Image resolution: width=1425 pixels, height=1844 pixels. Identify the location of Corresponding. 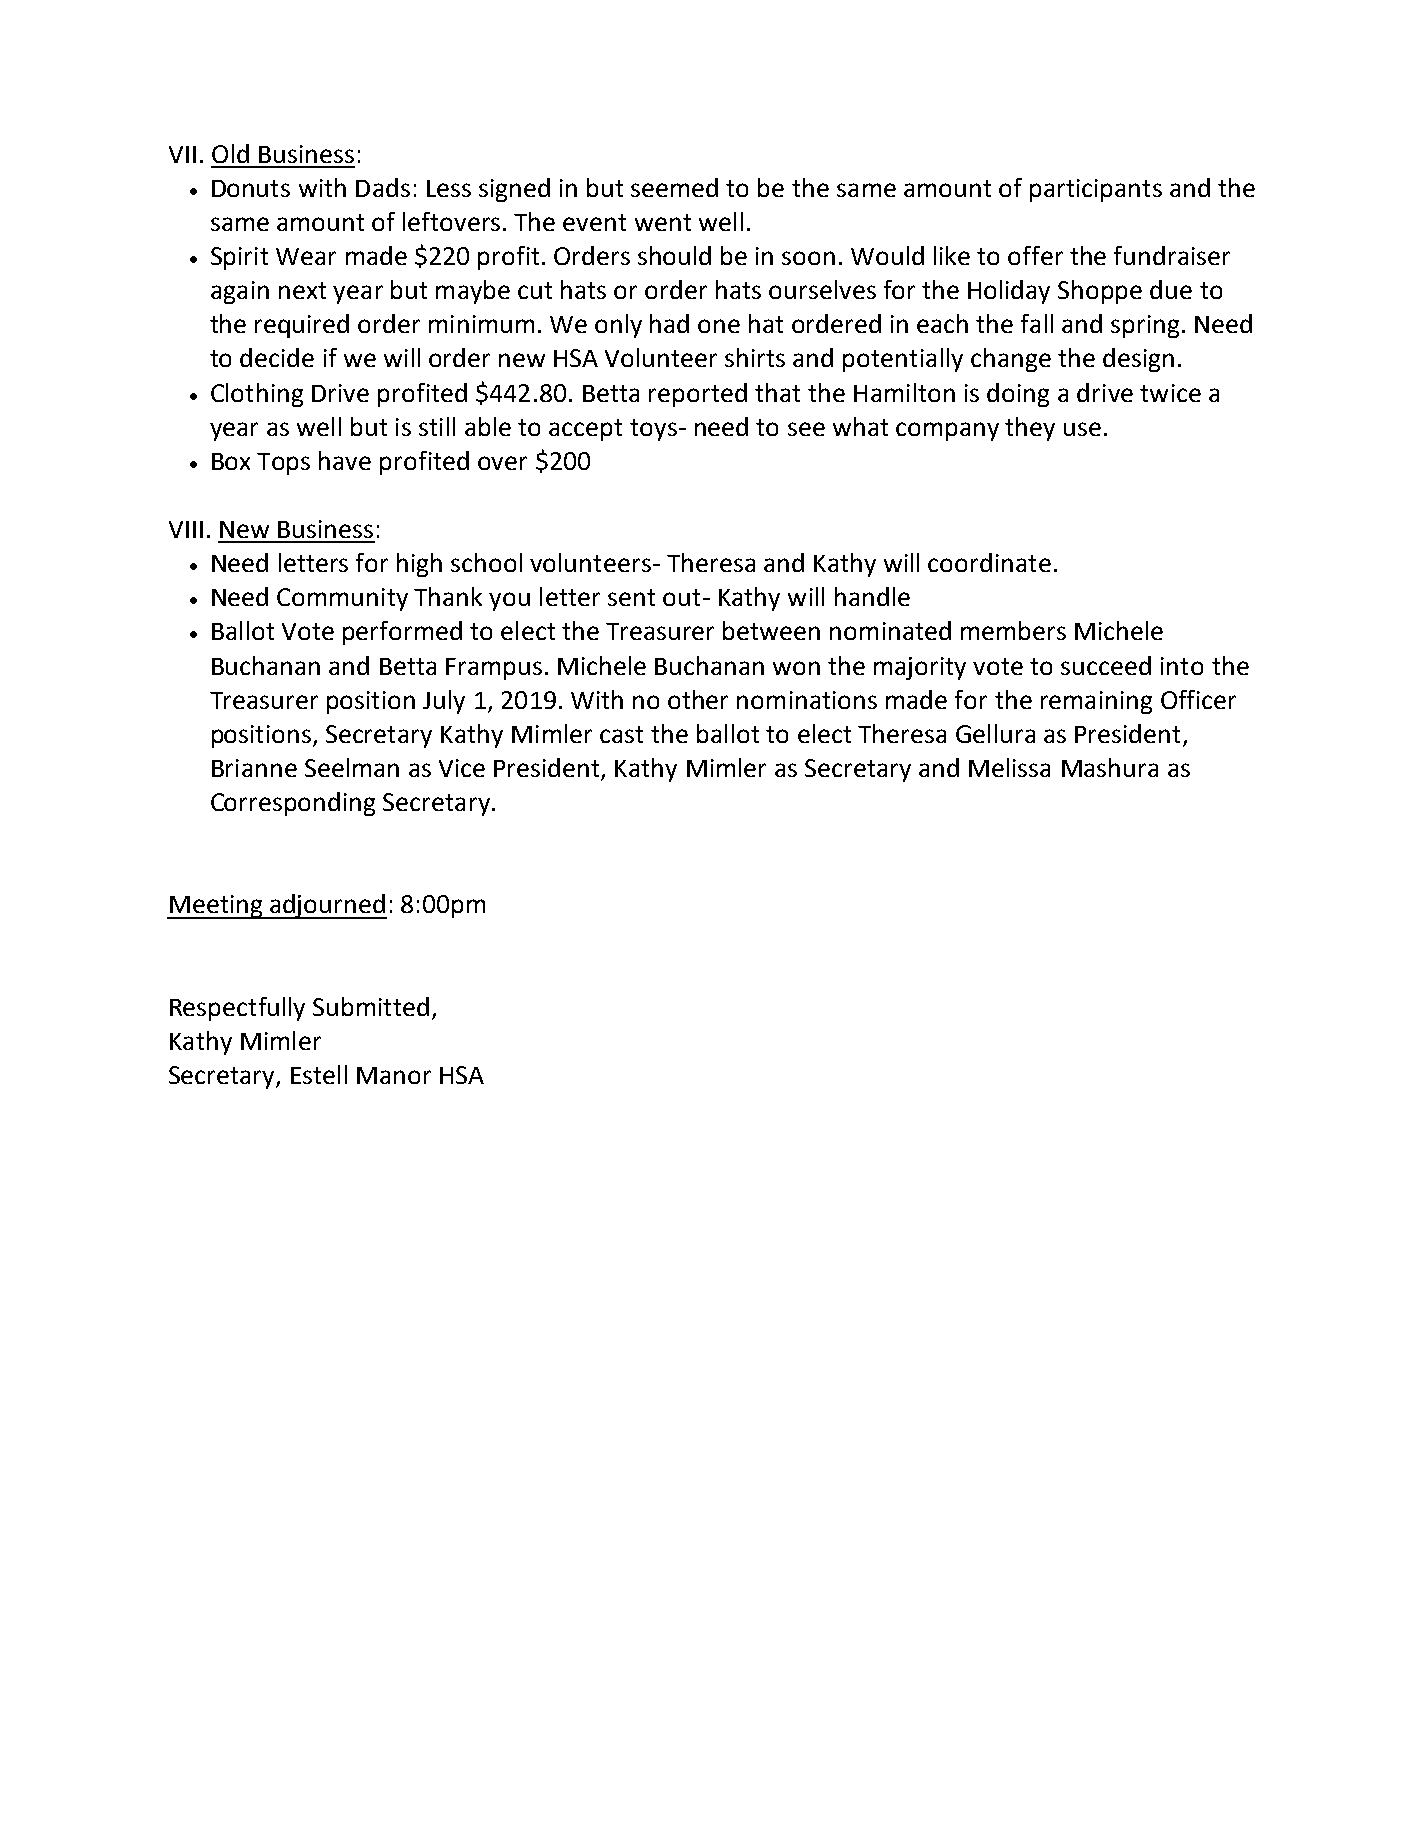
(293, 804).
